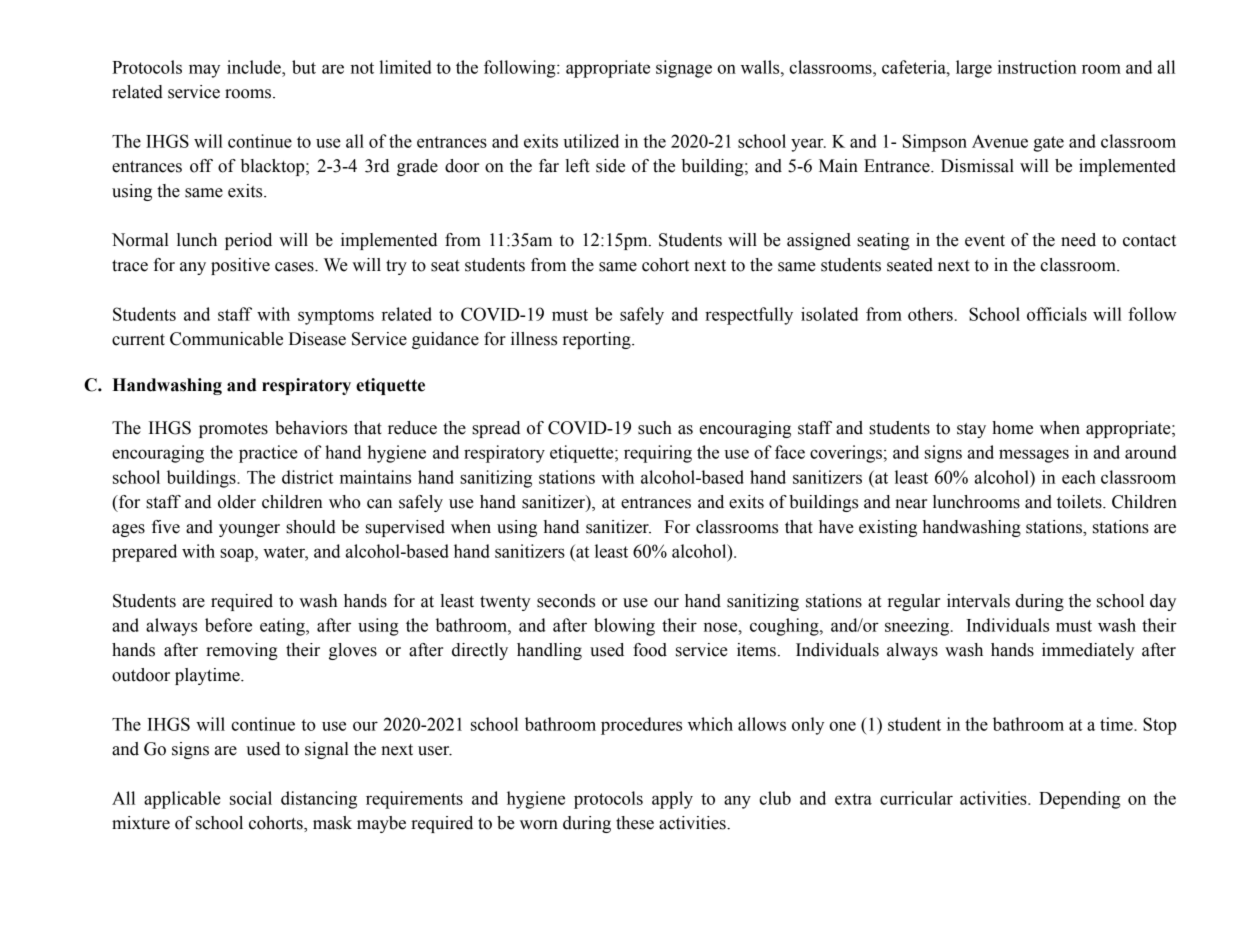 The image size is (1233, 952). Describe the element at coordinates (1012, 428) in the image. I see `home` at that location.
